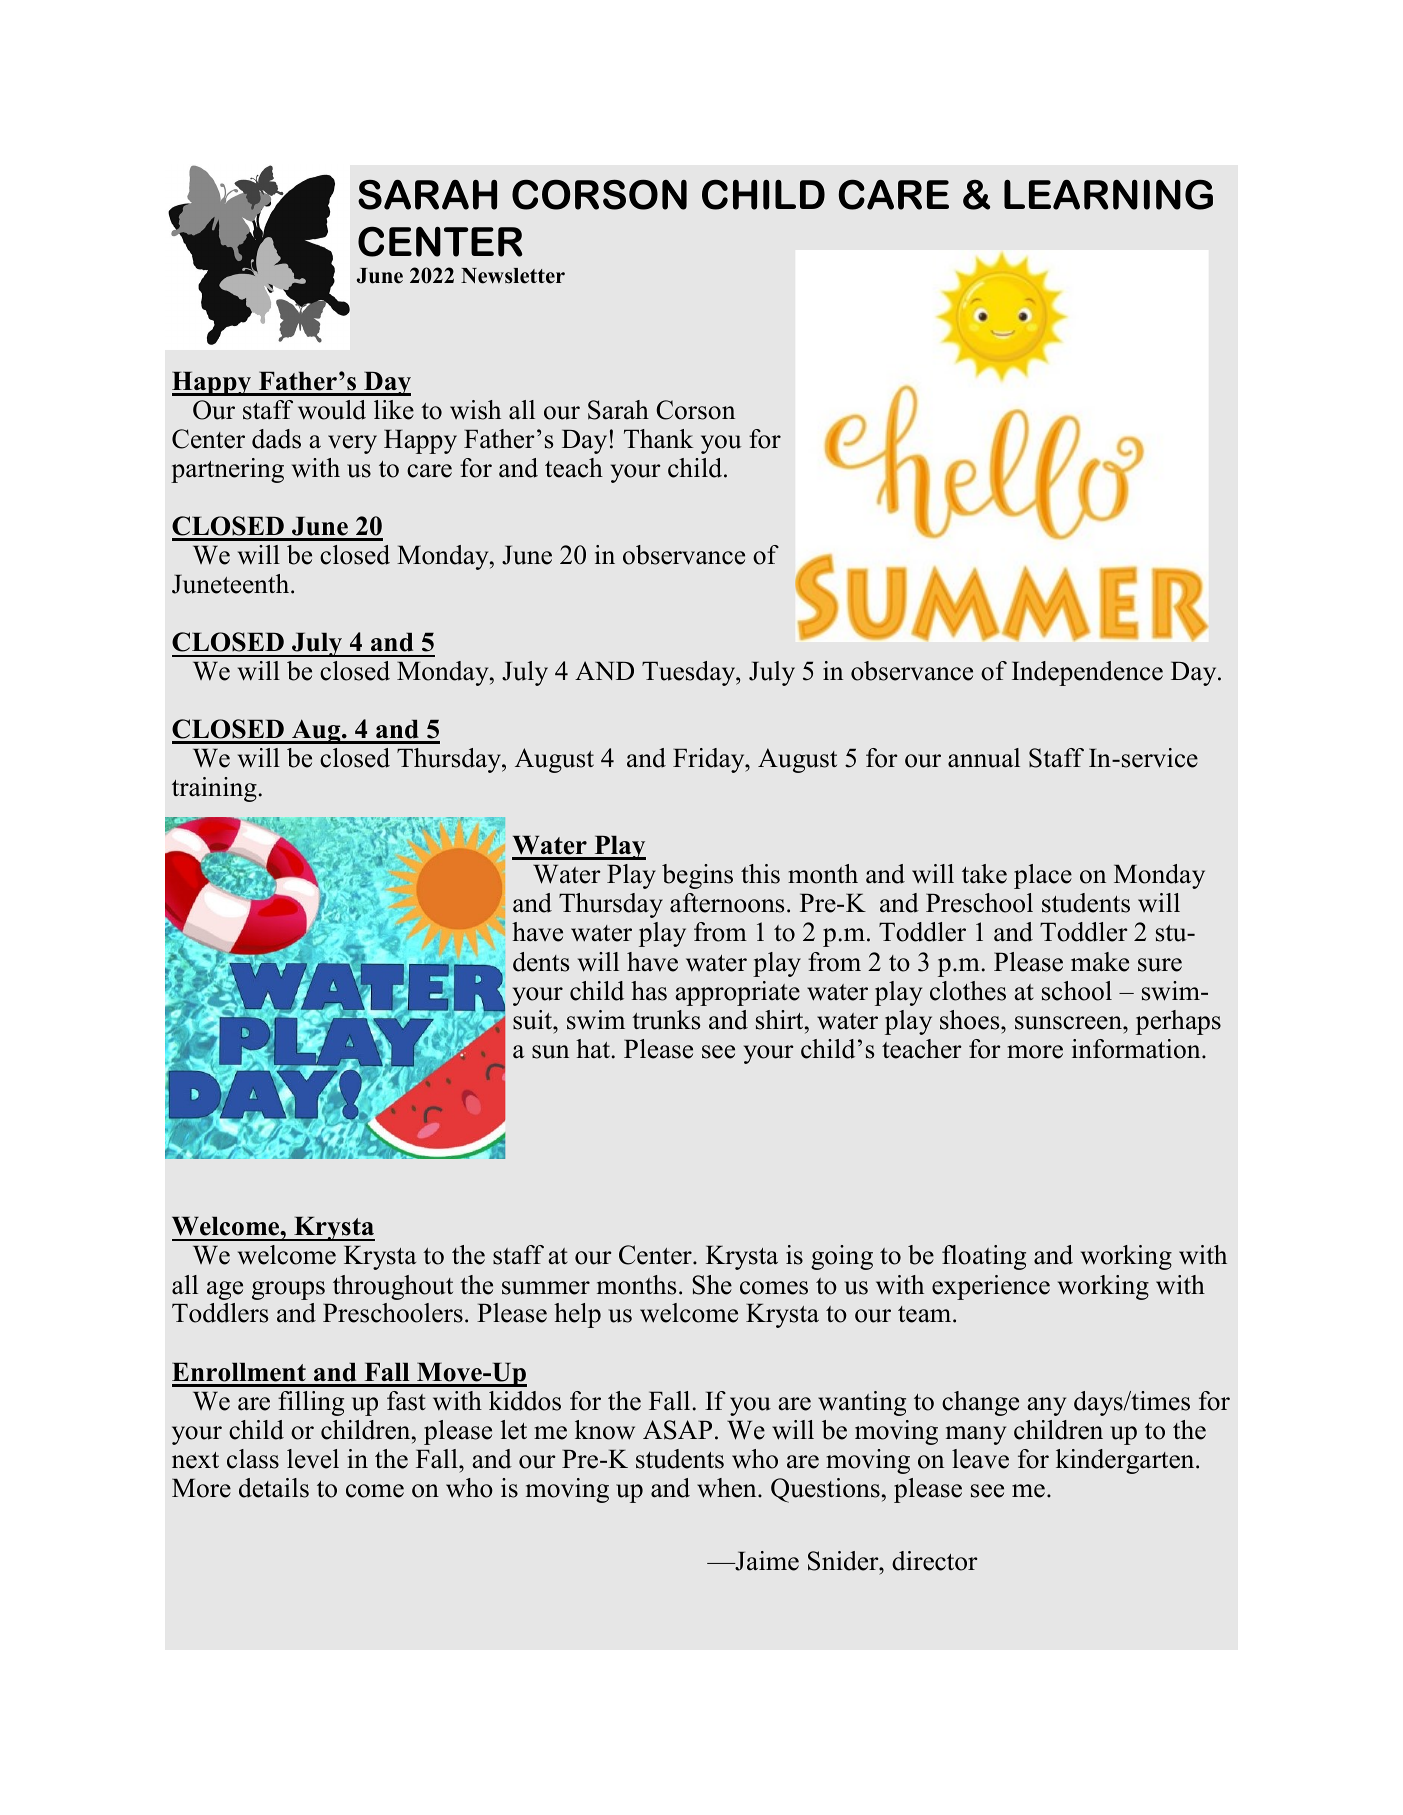  I want to click on begins, so click(697, 876).
